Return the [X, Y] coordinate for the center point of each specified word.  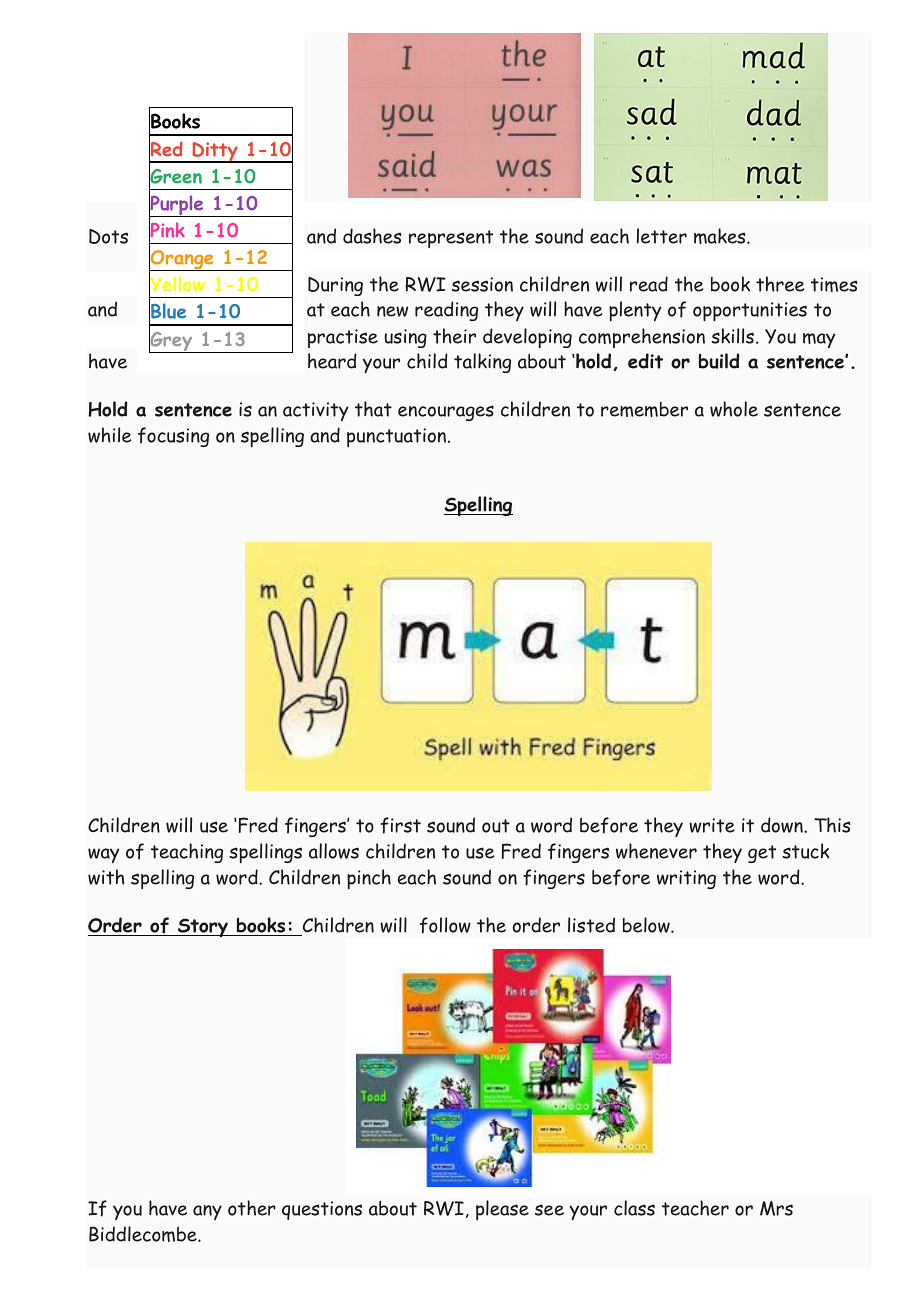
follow [445, 925]
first [401, 825]
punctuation [398, 437]
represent [451, 239]
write [712, 825]
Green [175, 176]
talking [482, 363]
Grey [172, 341]
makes [721, 236]
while [109, 435]
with [106, 877]
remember [644, 409]
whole [734, 409]
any [207, 1212]
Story [203, 927]
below [647, 925]
